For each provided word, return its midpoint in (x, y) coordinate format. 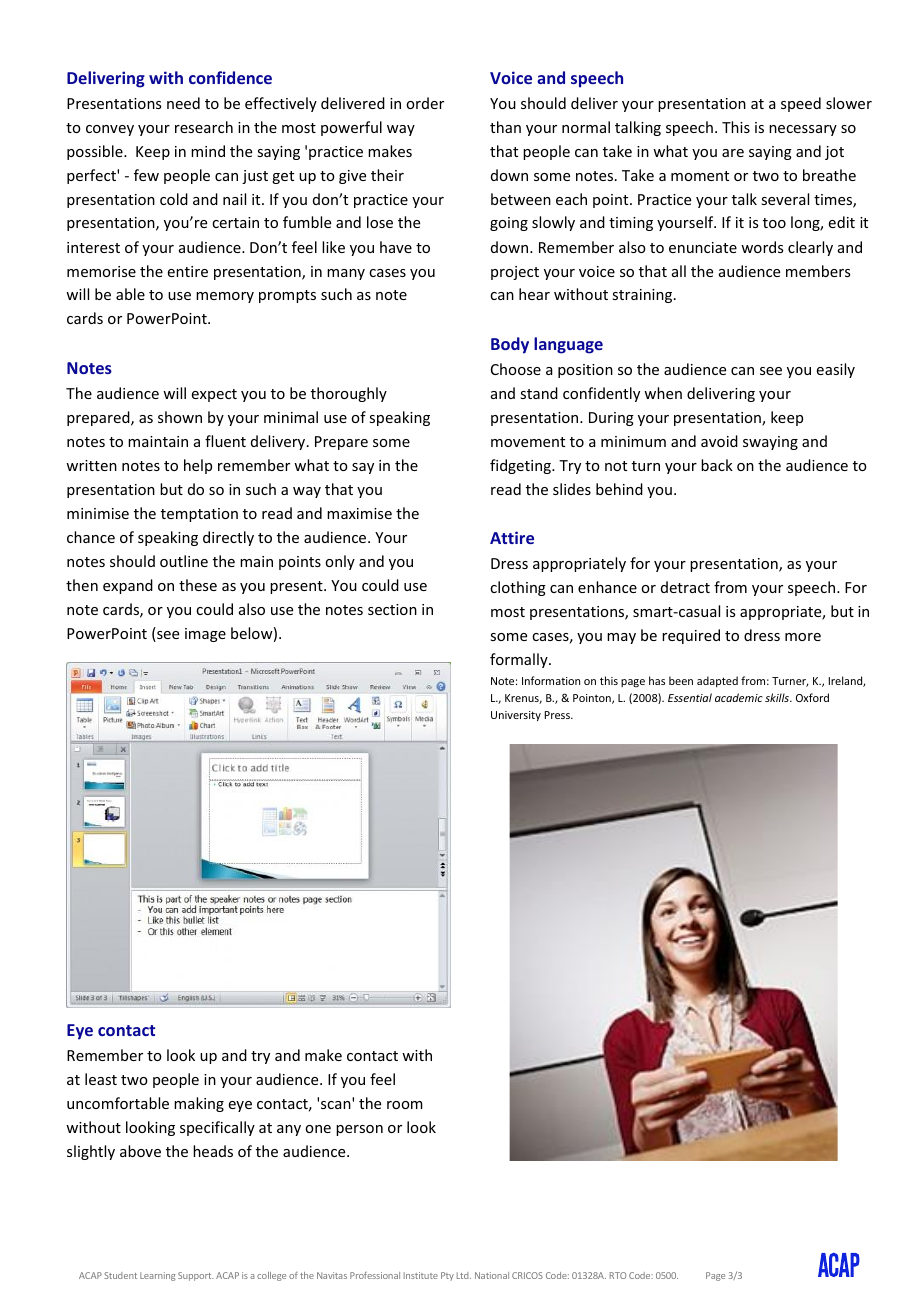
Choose (516, 369)
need (183, 103)
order (425, 103)
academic (739, 697)
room (405, 1105)
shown (180, 417)
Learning (158, 1276)
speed (801, 104)
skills (778, 697)
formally (520, 660)
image (205, 635)
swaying (770, 443)
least (101, 1079)
